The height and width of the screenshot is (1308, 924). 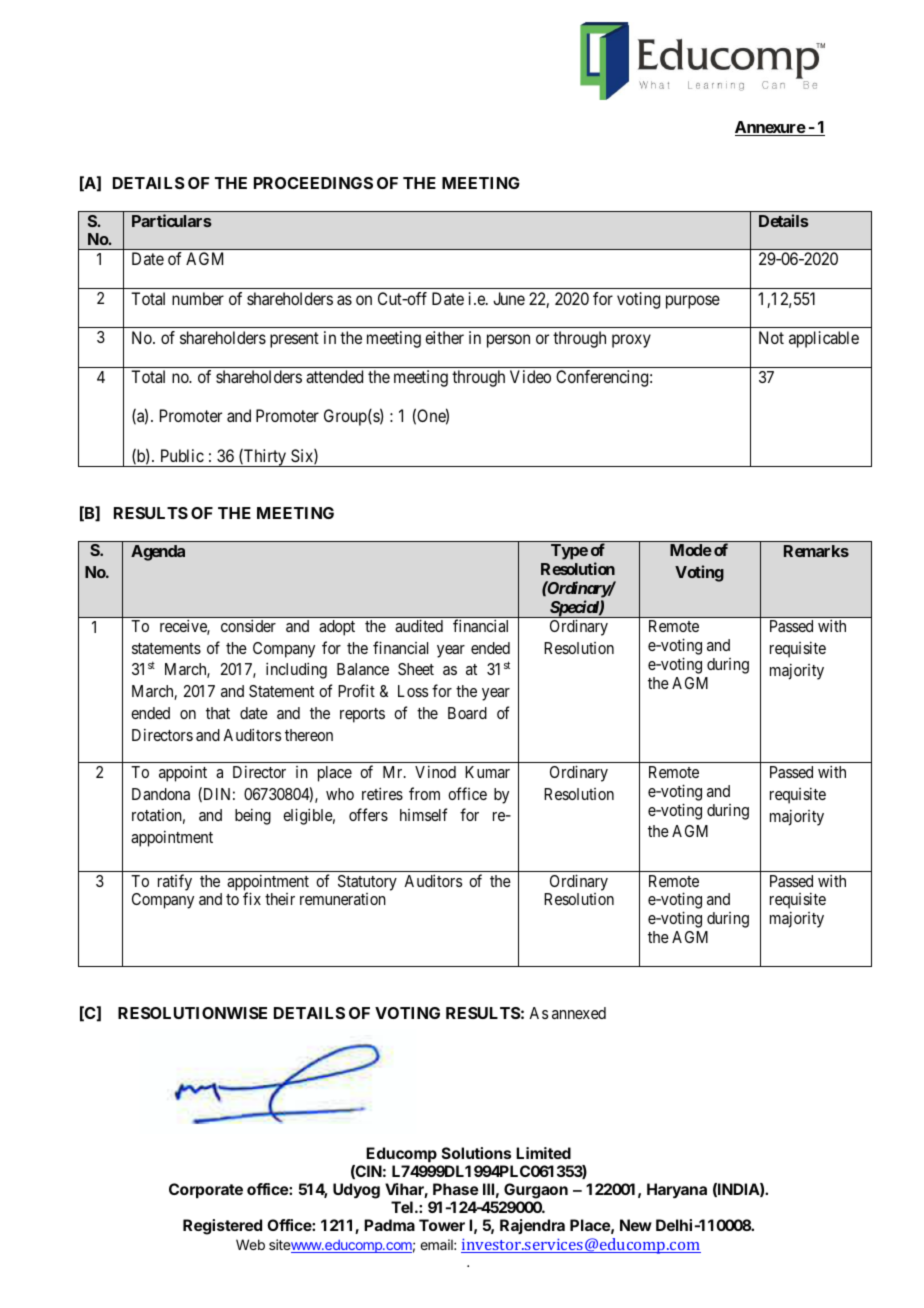 I want to click on PROCEEDINGS, so click(x=313, y=183).
